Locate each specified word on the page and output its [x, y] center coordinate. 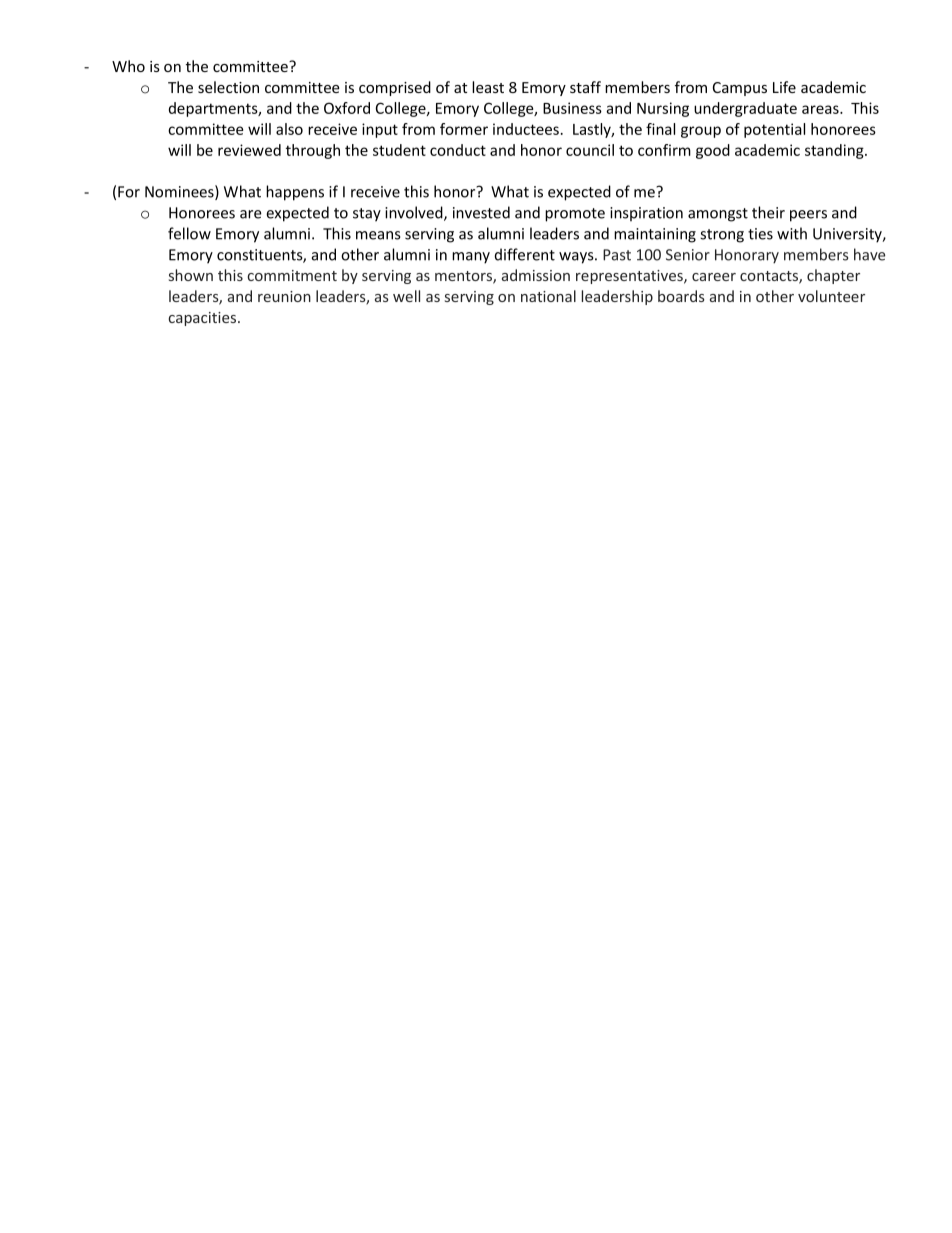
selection [228, 87]
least [488, 87]
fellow [189, 233]
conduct [458, 150]
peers [808, 216]
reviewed [249, 150]
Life [784, 87]
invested [481, 212]
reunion [284, 296]
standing [835, 151]
